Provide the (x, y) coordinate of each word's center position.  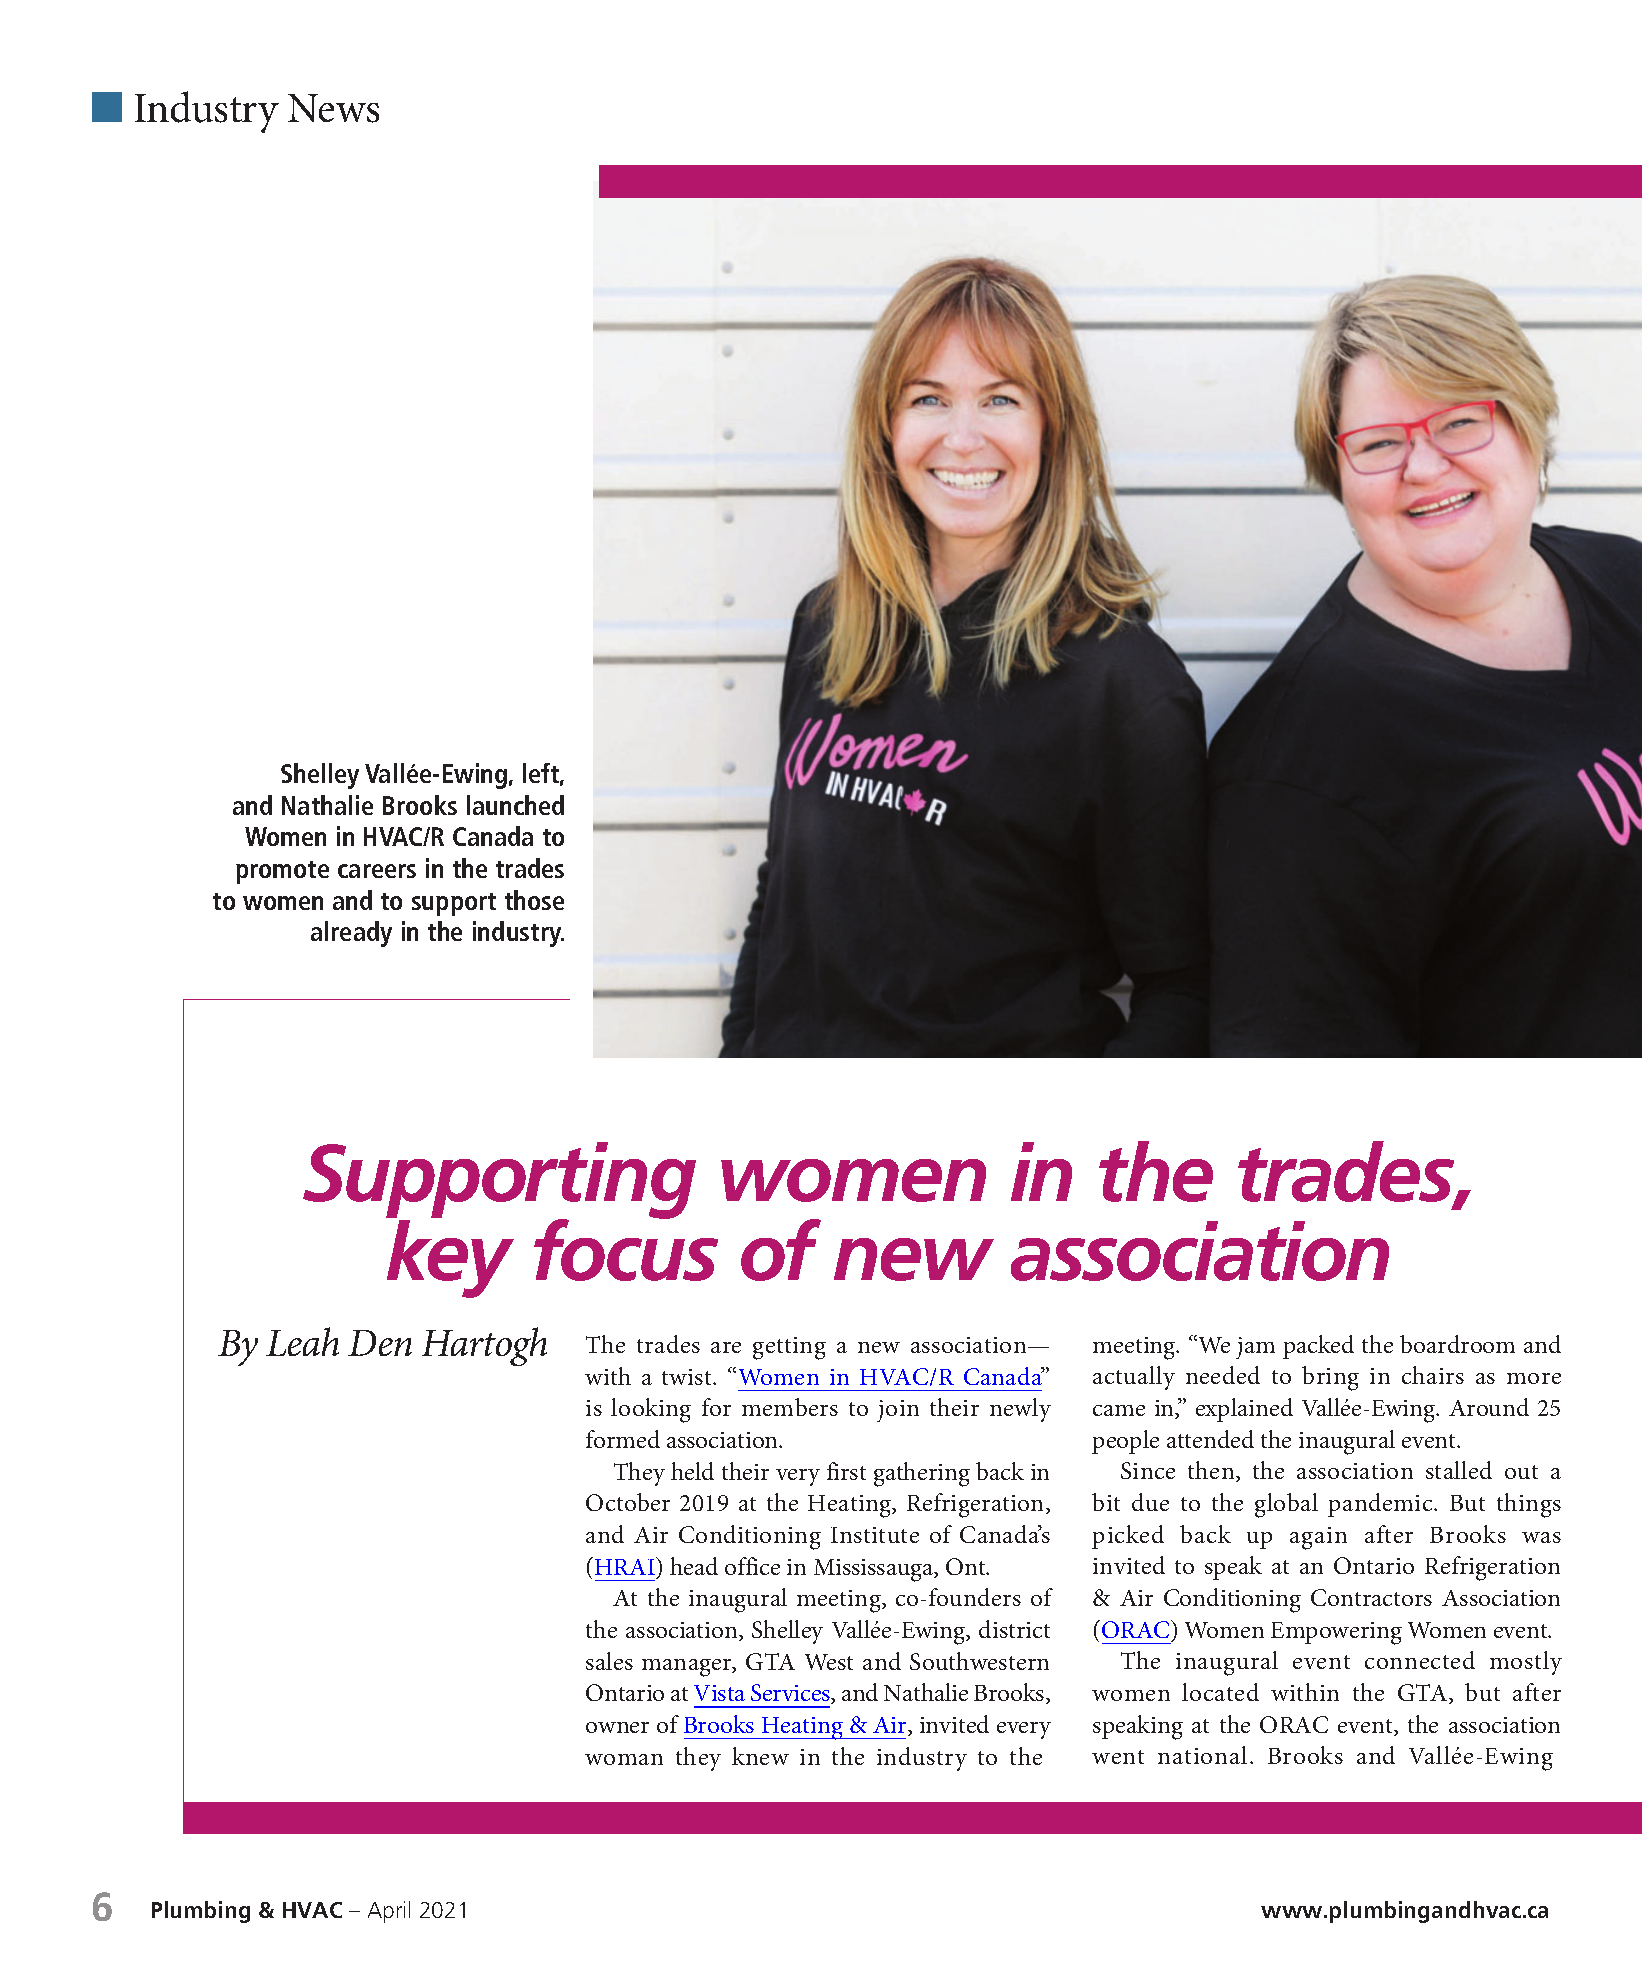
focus (626, 1248)
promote (282, 872)
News (333, 108)
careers (377, 871)
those (534, 900)
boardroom (1457, 1344)
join (898, 1411)
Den (380, 1343)
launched (515, 805)
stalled (1459, 1470)
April (389, 1912)
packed (1318, 1347)
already (351, 934)
